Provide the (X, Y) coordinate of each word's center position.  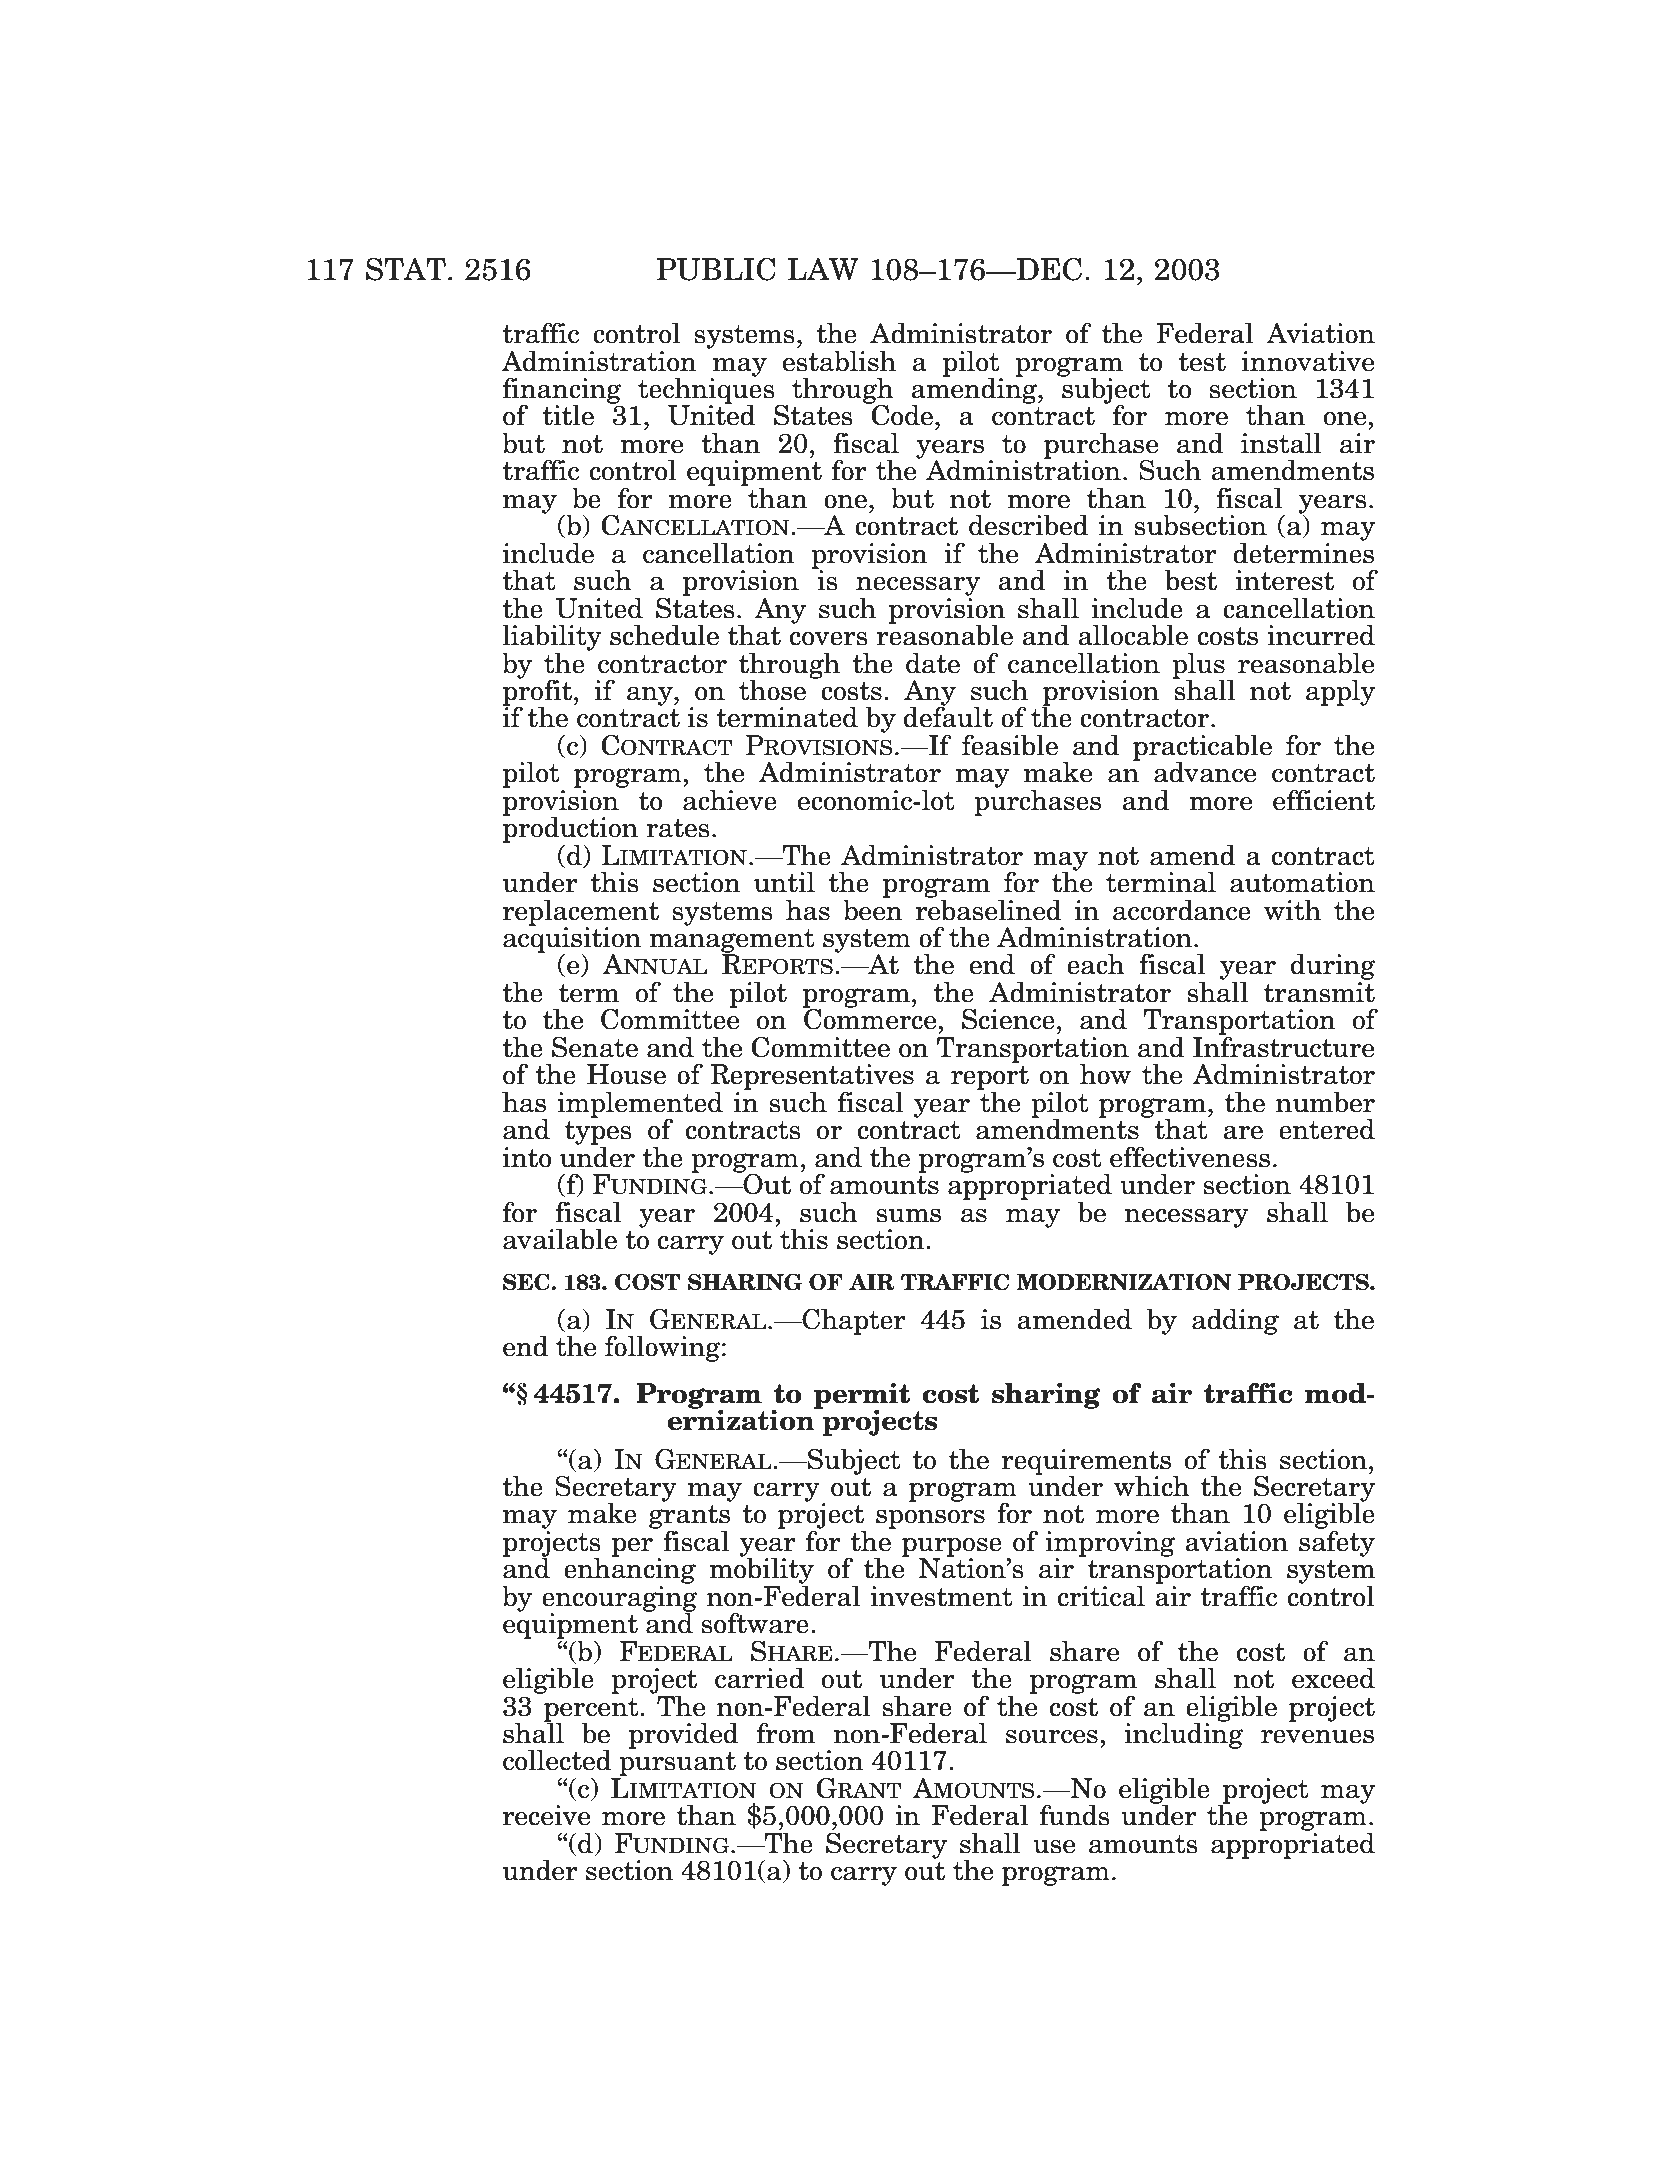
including (1184, 1734)
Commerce (871, 1018)
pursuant (676, 1765)
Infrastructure (1283, 1046)
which (1152, 1486)
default (948, 716)
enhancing (630, 1570)
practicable (1202, 748)
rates (678, 828)
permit (862, 1397)
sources (1052, 1737)
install (1281, 443)
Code (901, 414)
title (568, 415)
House (626, 1074)
